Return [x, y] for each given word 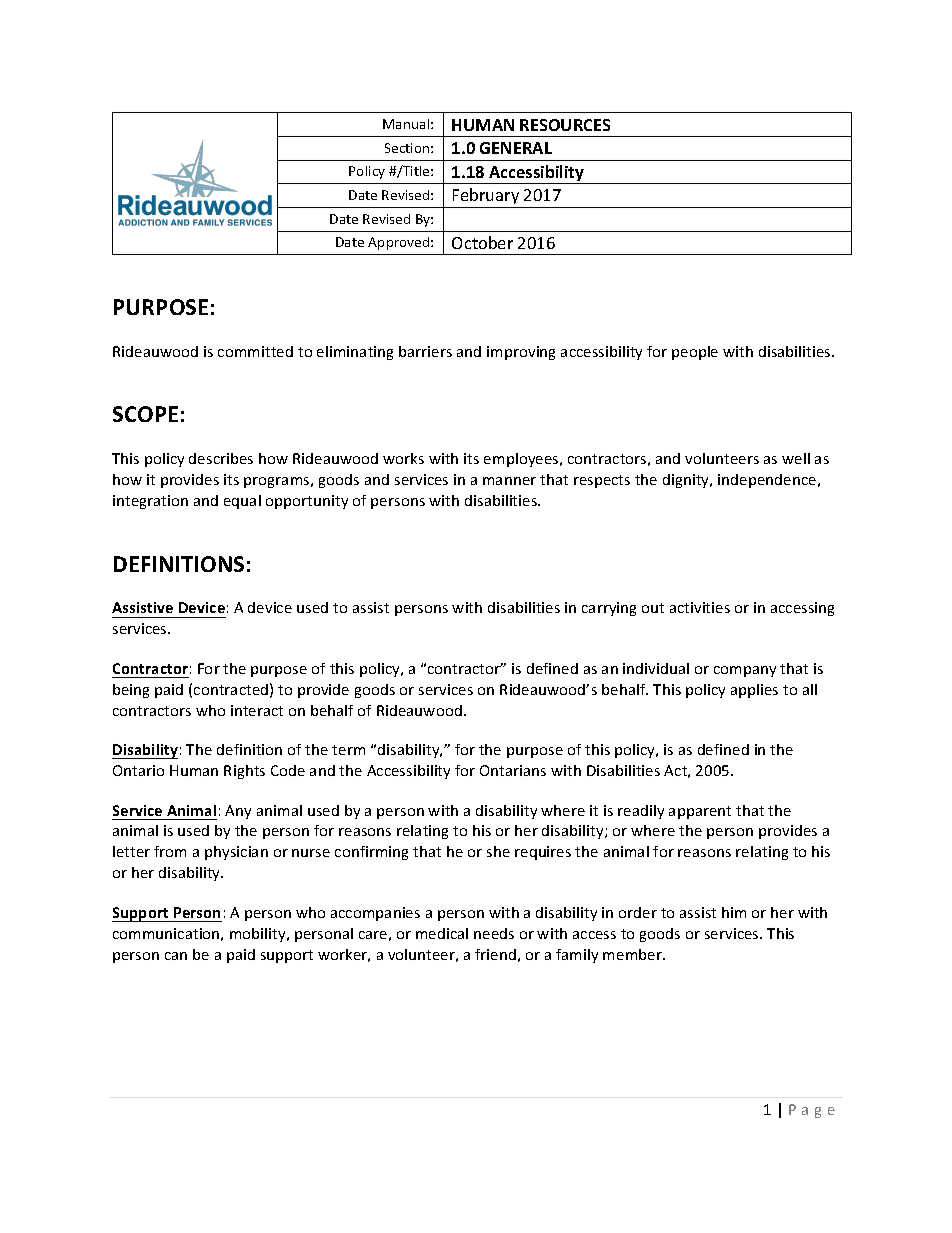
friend [495, 954]
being [131, 691]
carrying [609, 609]
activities [700, 607]
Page [812, 1111]
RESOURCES [565, 125]
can [176, 956]
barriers [425, 351]
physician [236, 853]
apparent [700, 812]
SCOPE [145, 414]
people [695, 353]
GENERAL [516, 148]
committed [255, 351]
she [498, 851]
